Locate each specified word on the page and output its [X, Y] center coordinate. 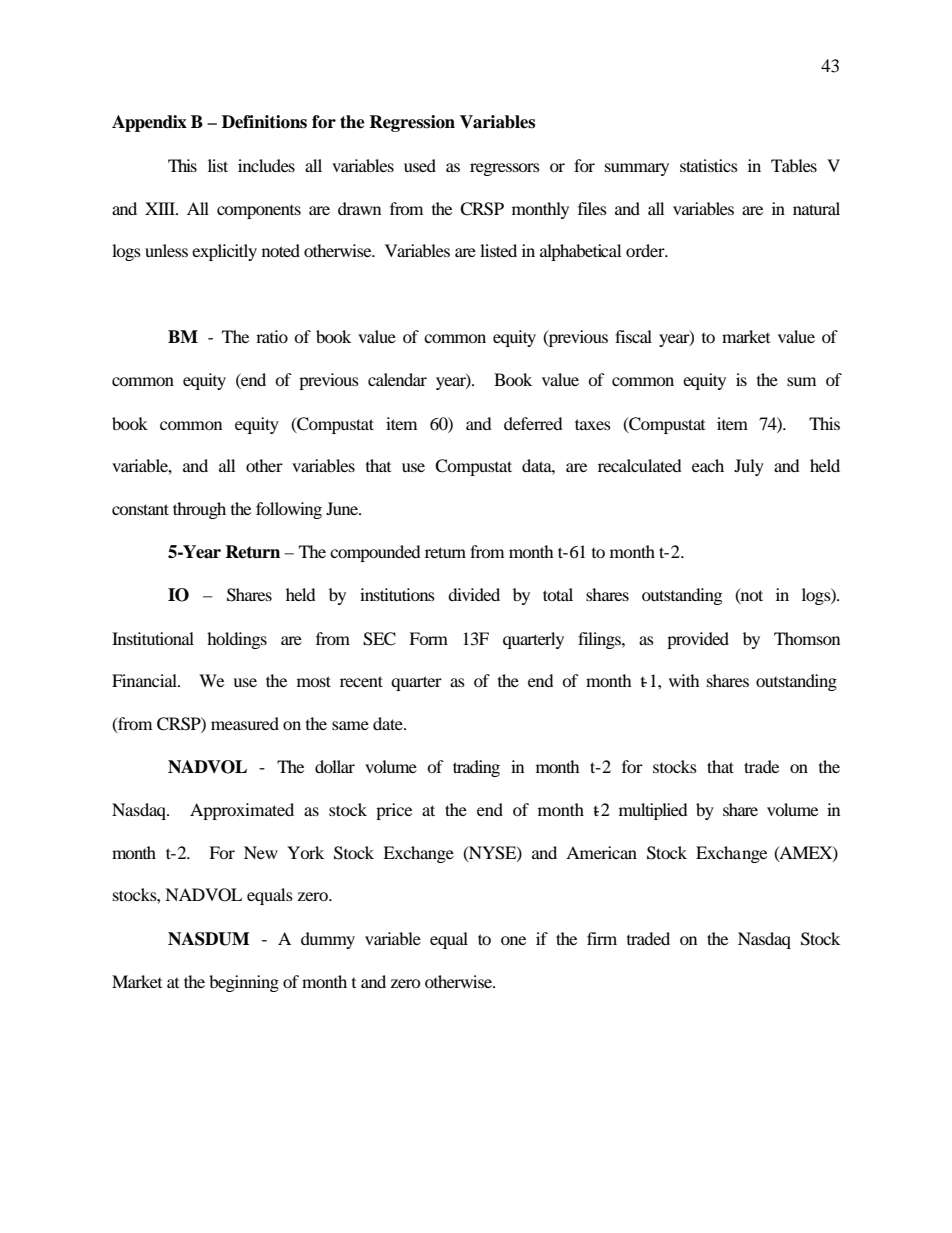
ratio [272, 336]
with [684, 680]
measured [245, 723]
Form [428, 638]
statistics [709, 165]
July [749, 467]
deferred [533, 423]
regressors [505, 169]
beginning [244, 983]
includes [266, 165]
